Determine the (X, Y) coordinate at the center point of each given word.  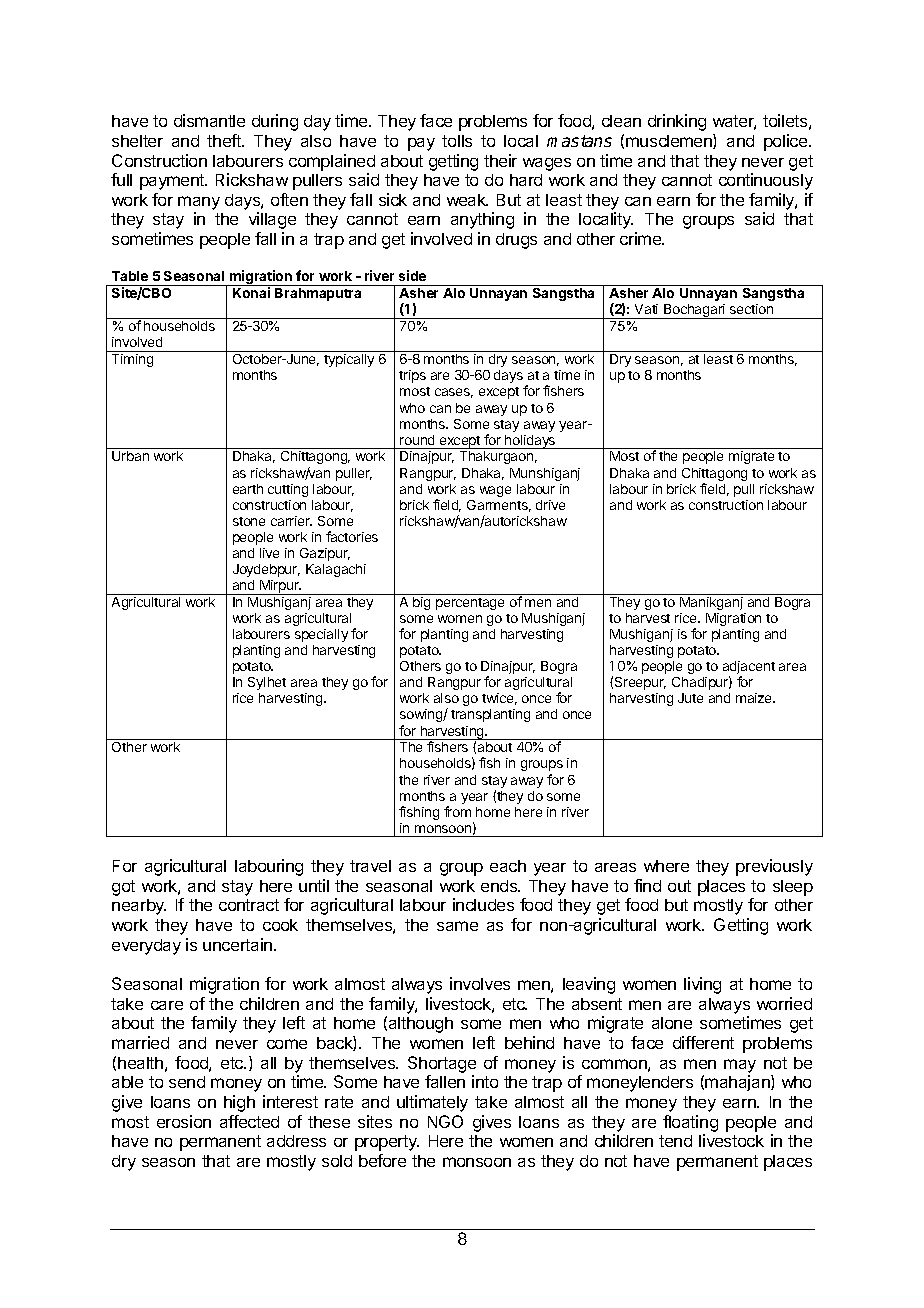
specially (321, 635)
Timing (132, 360)
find (647, 885)
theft (225, 140)
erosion (184, 1121)
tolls (457, 141)
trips (412, 376)
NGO (445, 1121)
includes (483, 904)
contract (249, 905)
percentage (470, 604)
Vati (646, 309)
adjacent (749, 669)
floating (690, 1123)
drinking (677, 122)
